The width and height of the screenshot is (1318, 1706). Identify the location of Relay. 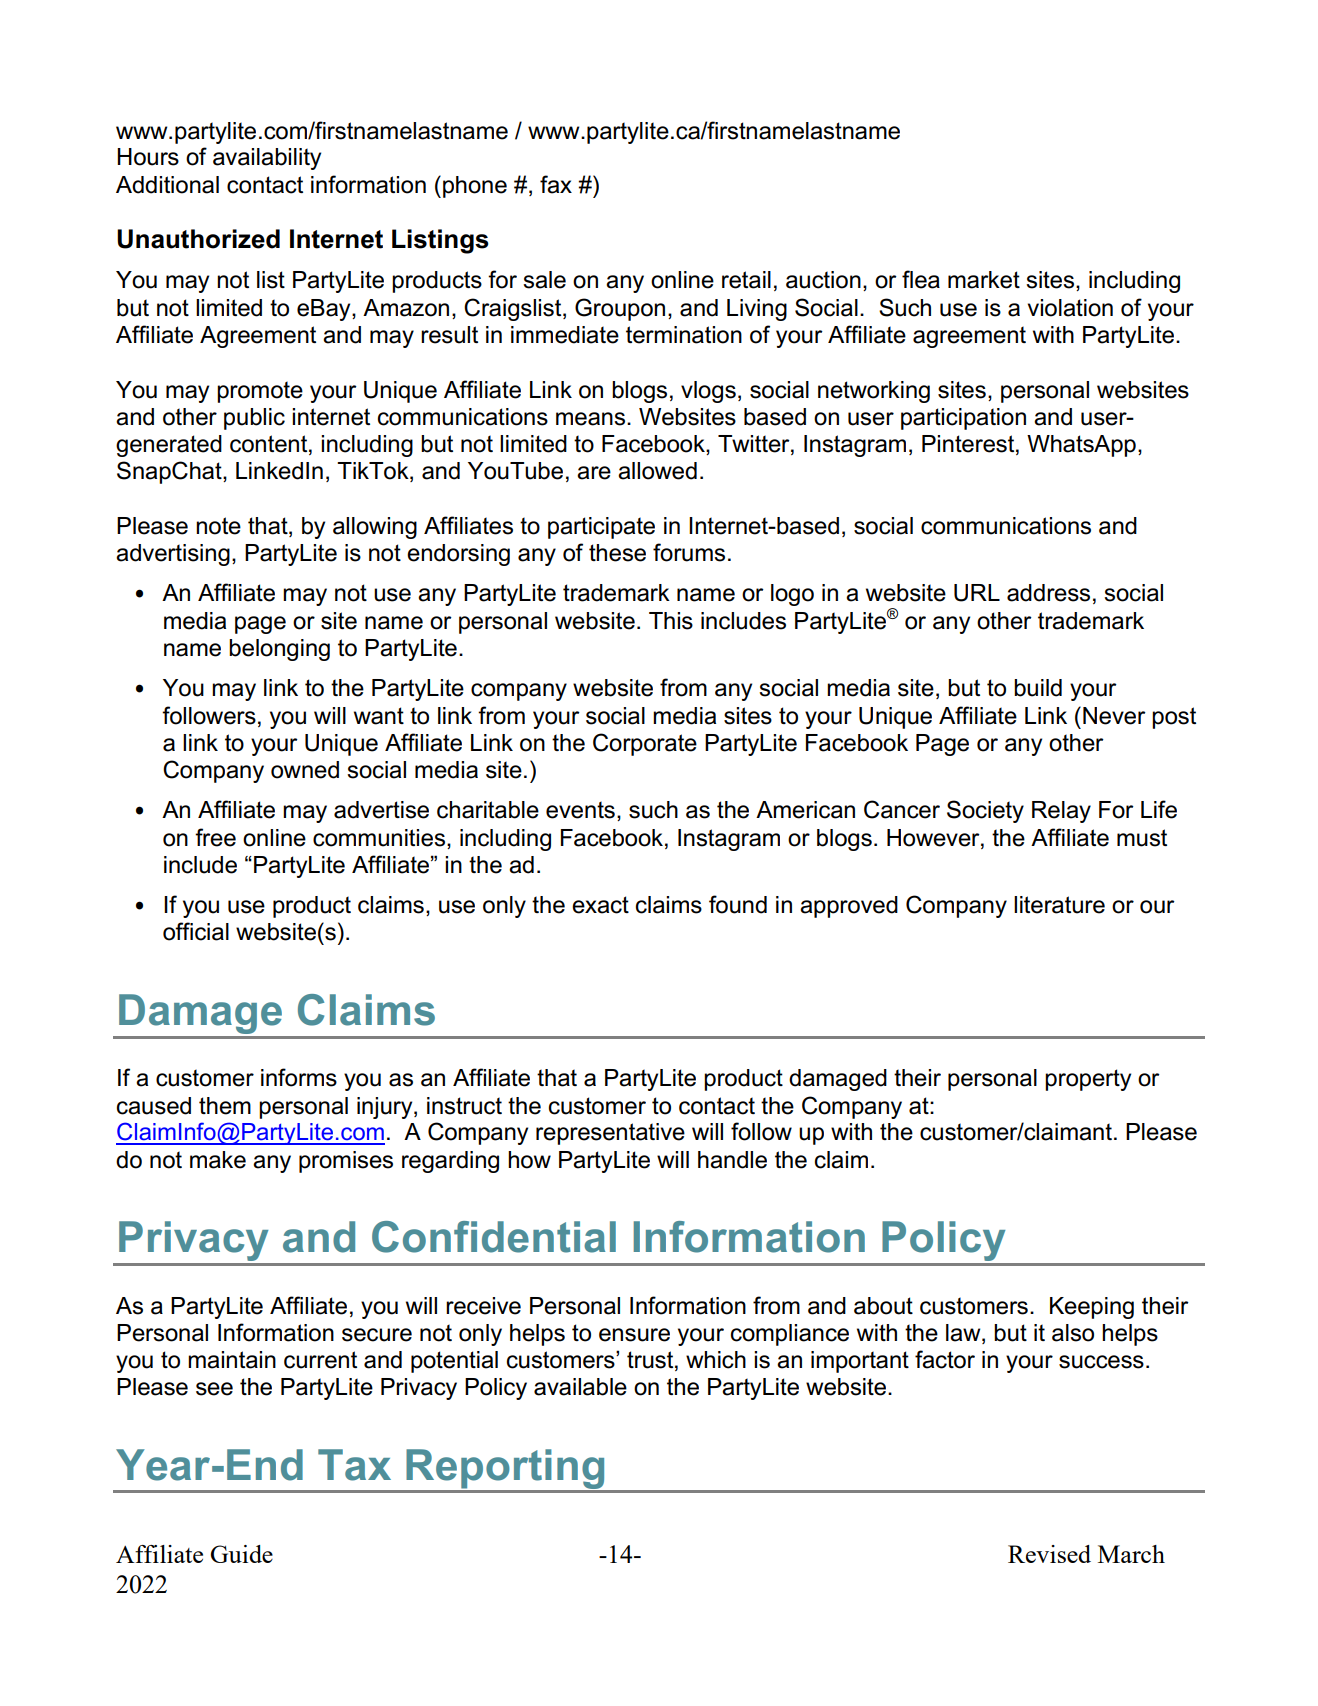
(1061, 812).
